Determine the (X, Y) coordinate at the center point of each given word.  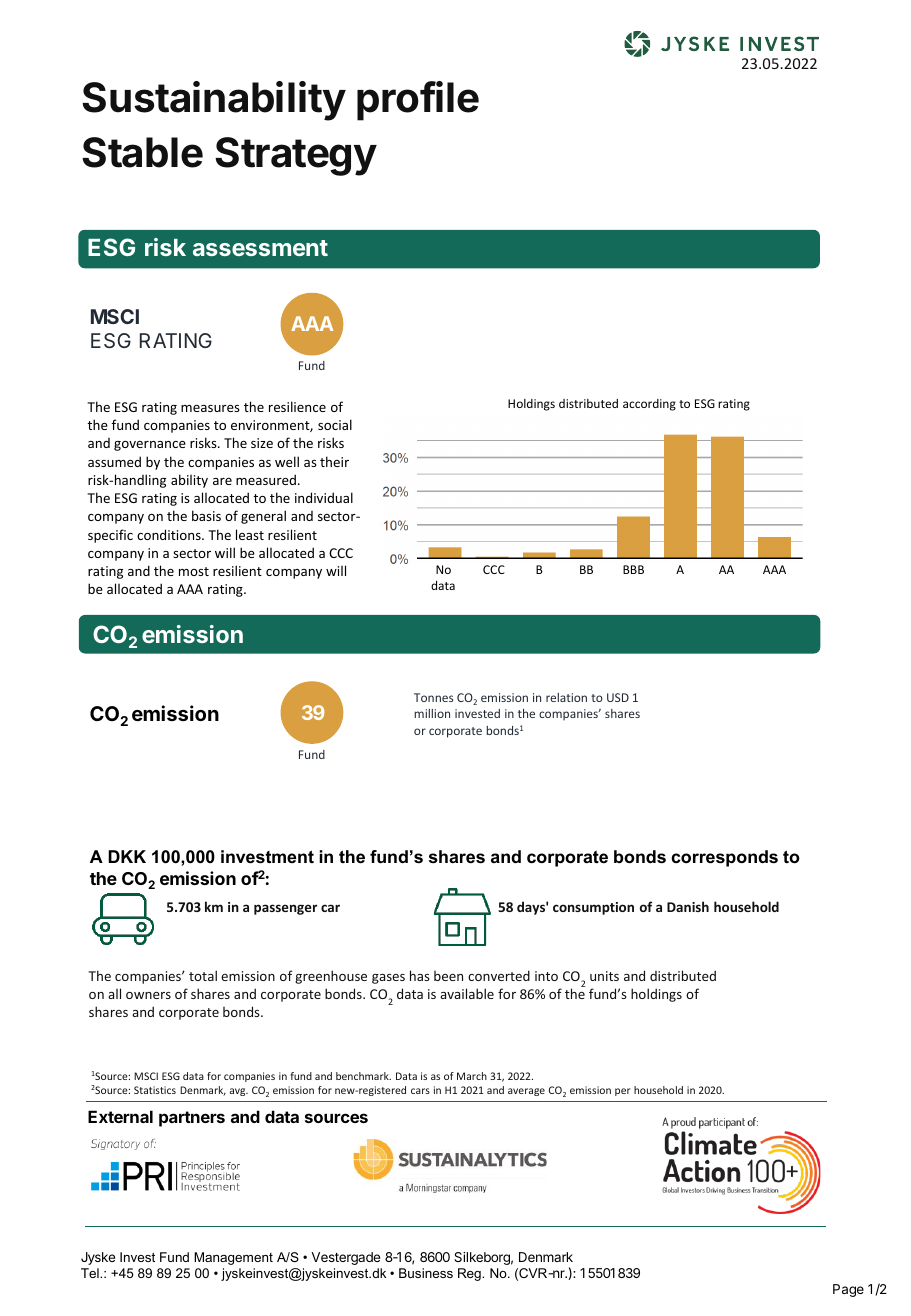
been (448, 976)
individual (324, 497)
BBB (633, 569)
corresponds (724, 858)
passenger (285, 909)
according (649, 405)
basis (206, 515)
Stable (142, 152)
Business (426, 1273)
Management (233, 1258)
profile (418, 101)
